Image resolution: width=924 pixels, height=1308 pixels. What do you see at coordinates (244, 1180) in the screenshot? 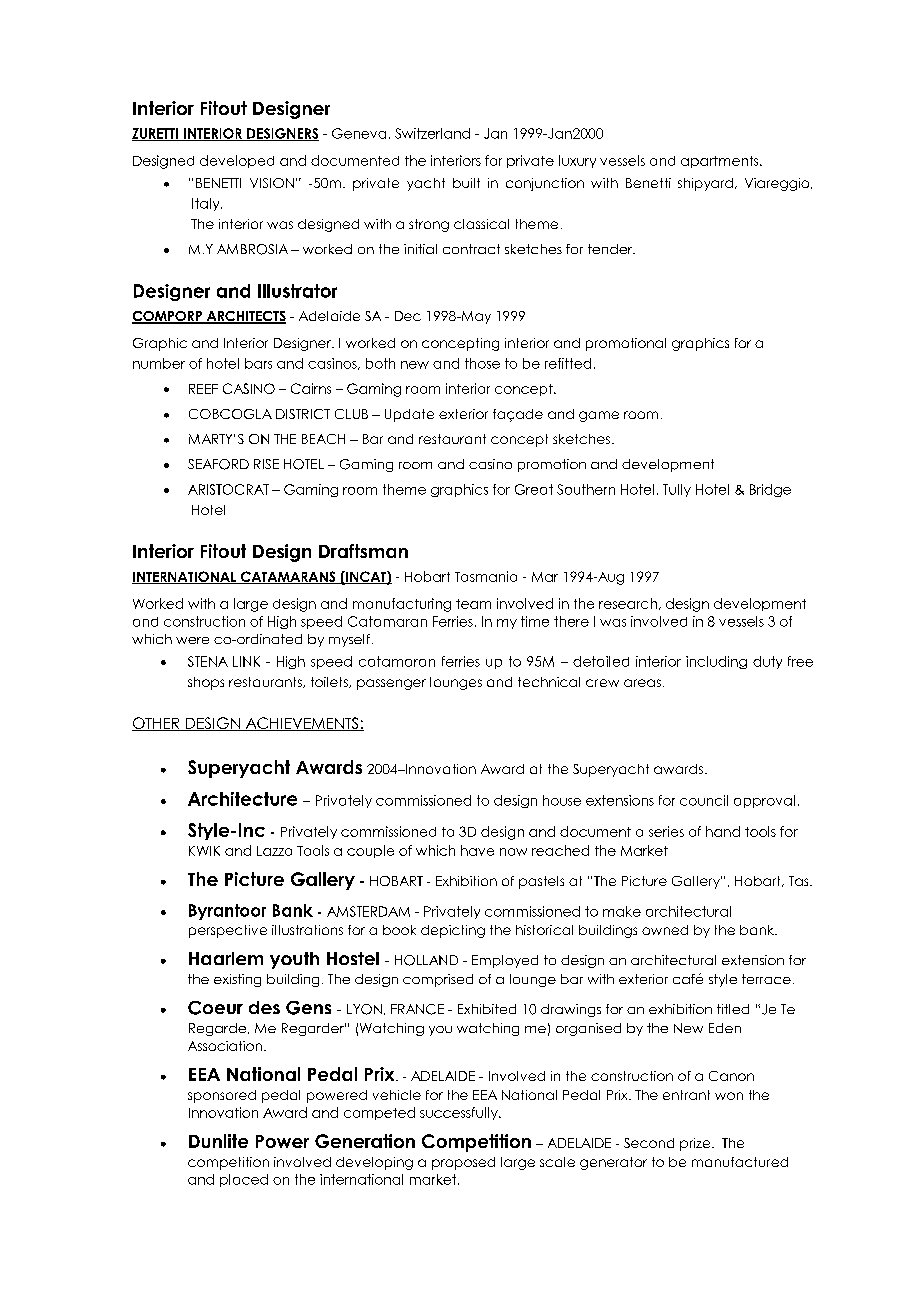
I see `placed` at bounding box center [244, 1180].
